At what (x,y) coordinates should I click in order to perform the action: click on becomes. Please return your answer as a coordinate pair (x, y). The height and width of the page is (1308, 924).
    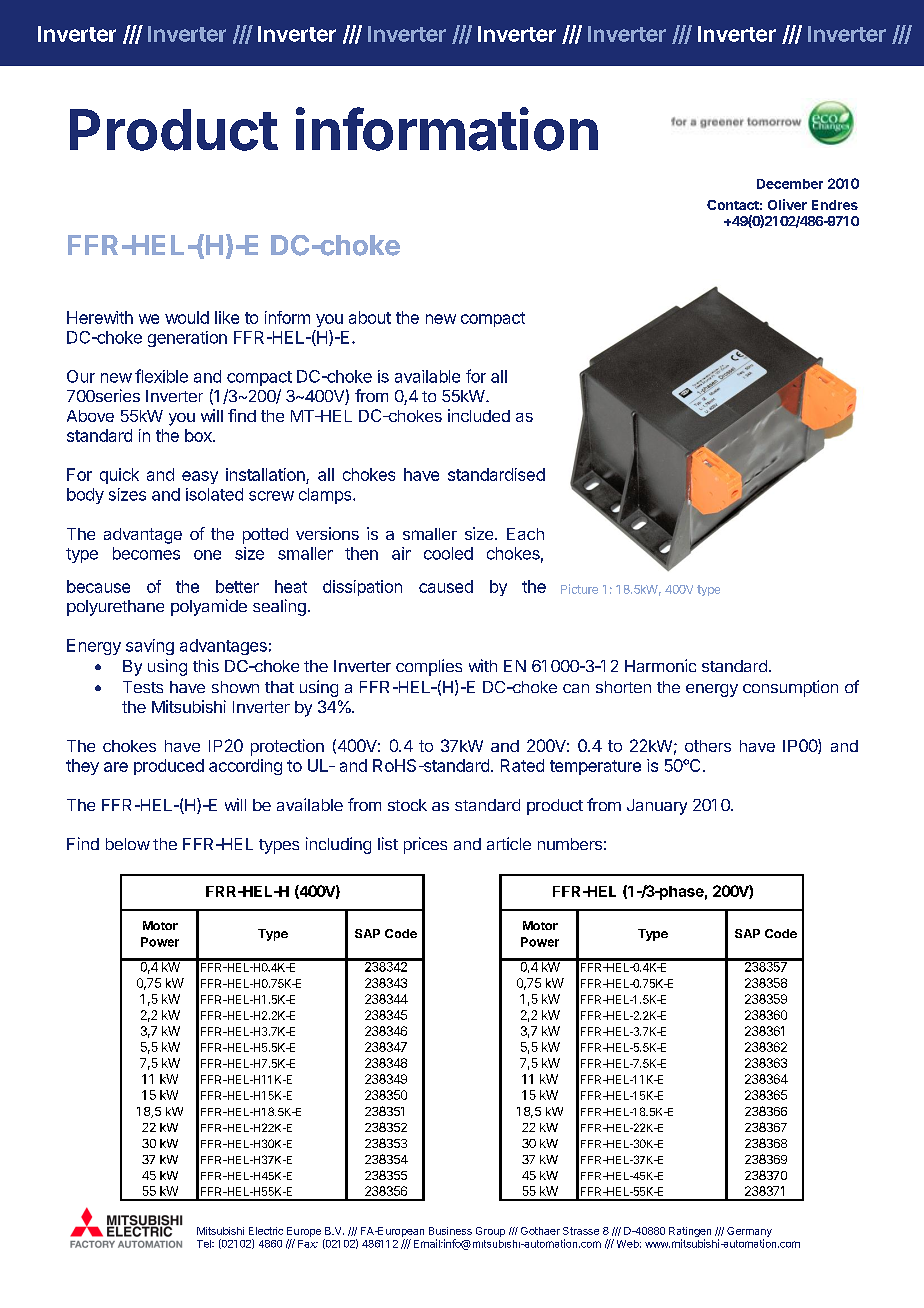
    Looking at the image, I should click on (146, 553).
